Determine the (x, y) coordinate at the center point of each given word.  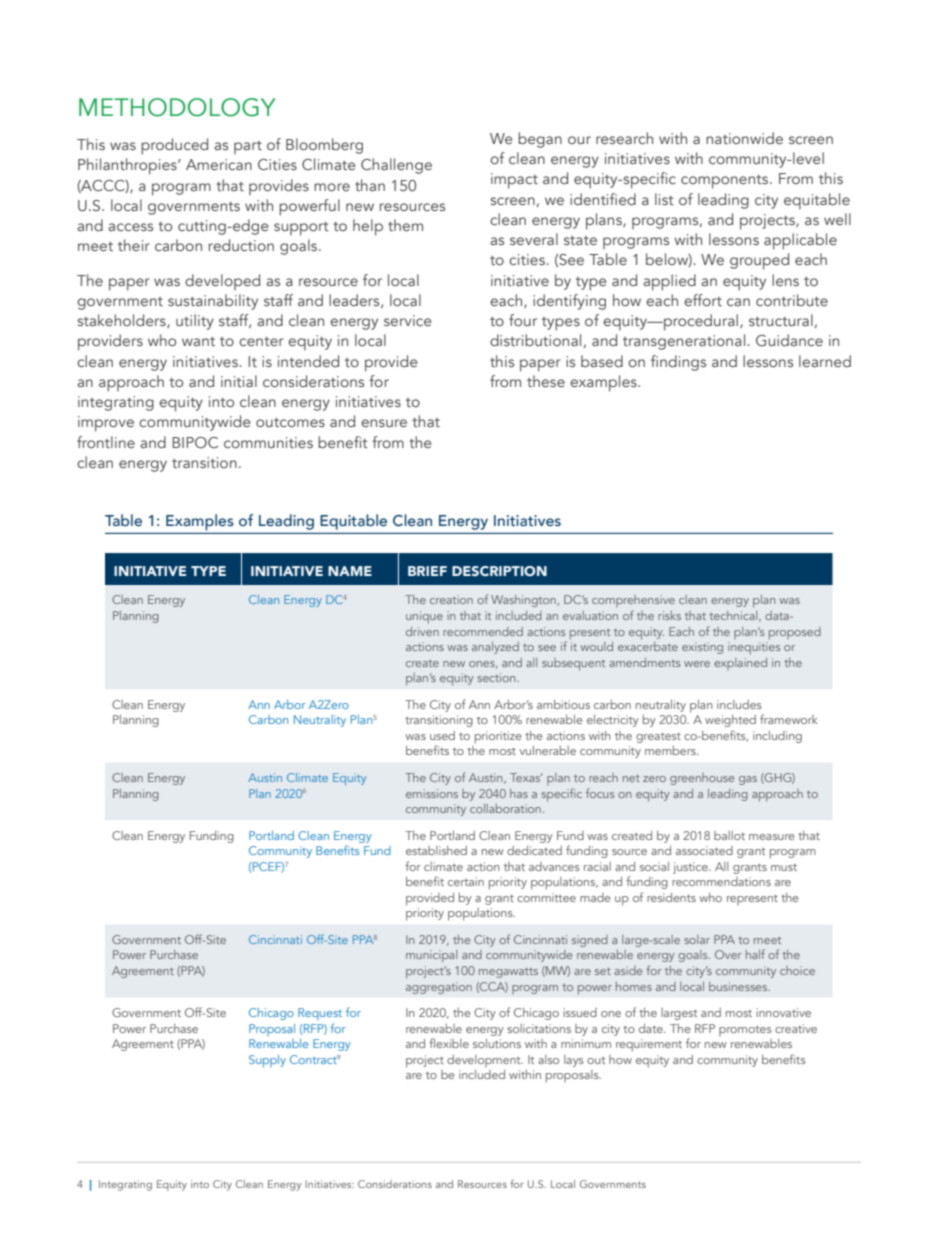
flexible (449, 1043)
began (540, 140)
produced (174, 146)
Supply (267, 1061)
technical (734, 616)
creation (451, 599)
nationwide (744, 138)
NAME (350, 571)
